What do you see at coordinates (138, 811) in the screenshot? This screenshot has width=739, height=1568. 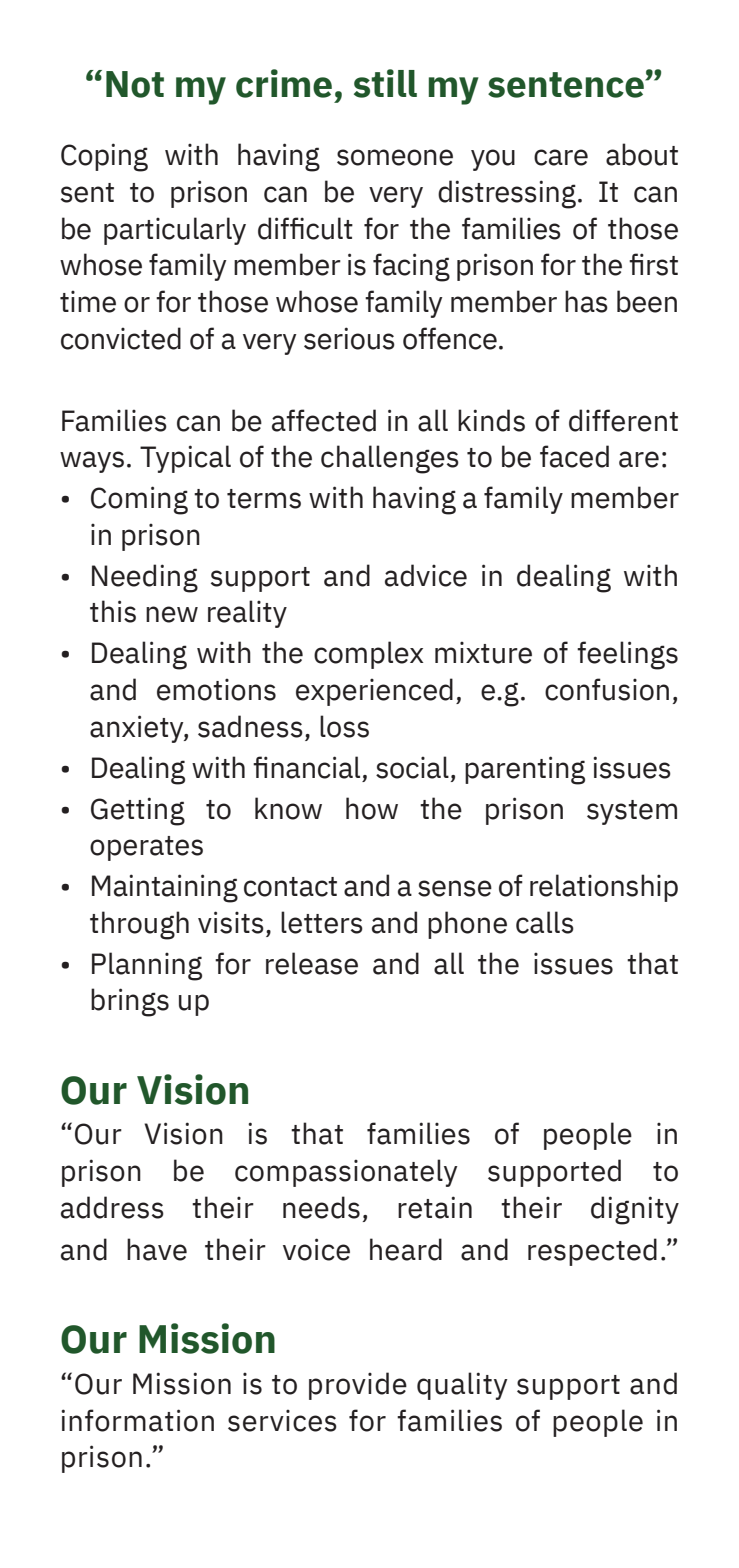 I see `Getting` at bounding box center [138, 811].
